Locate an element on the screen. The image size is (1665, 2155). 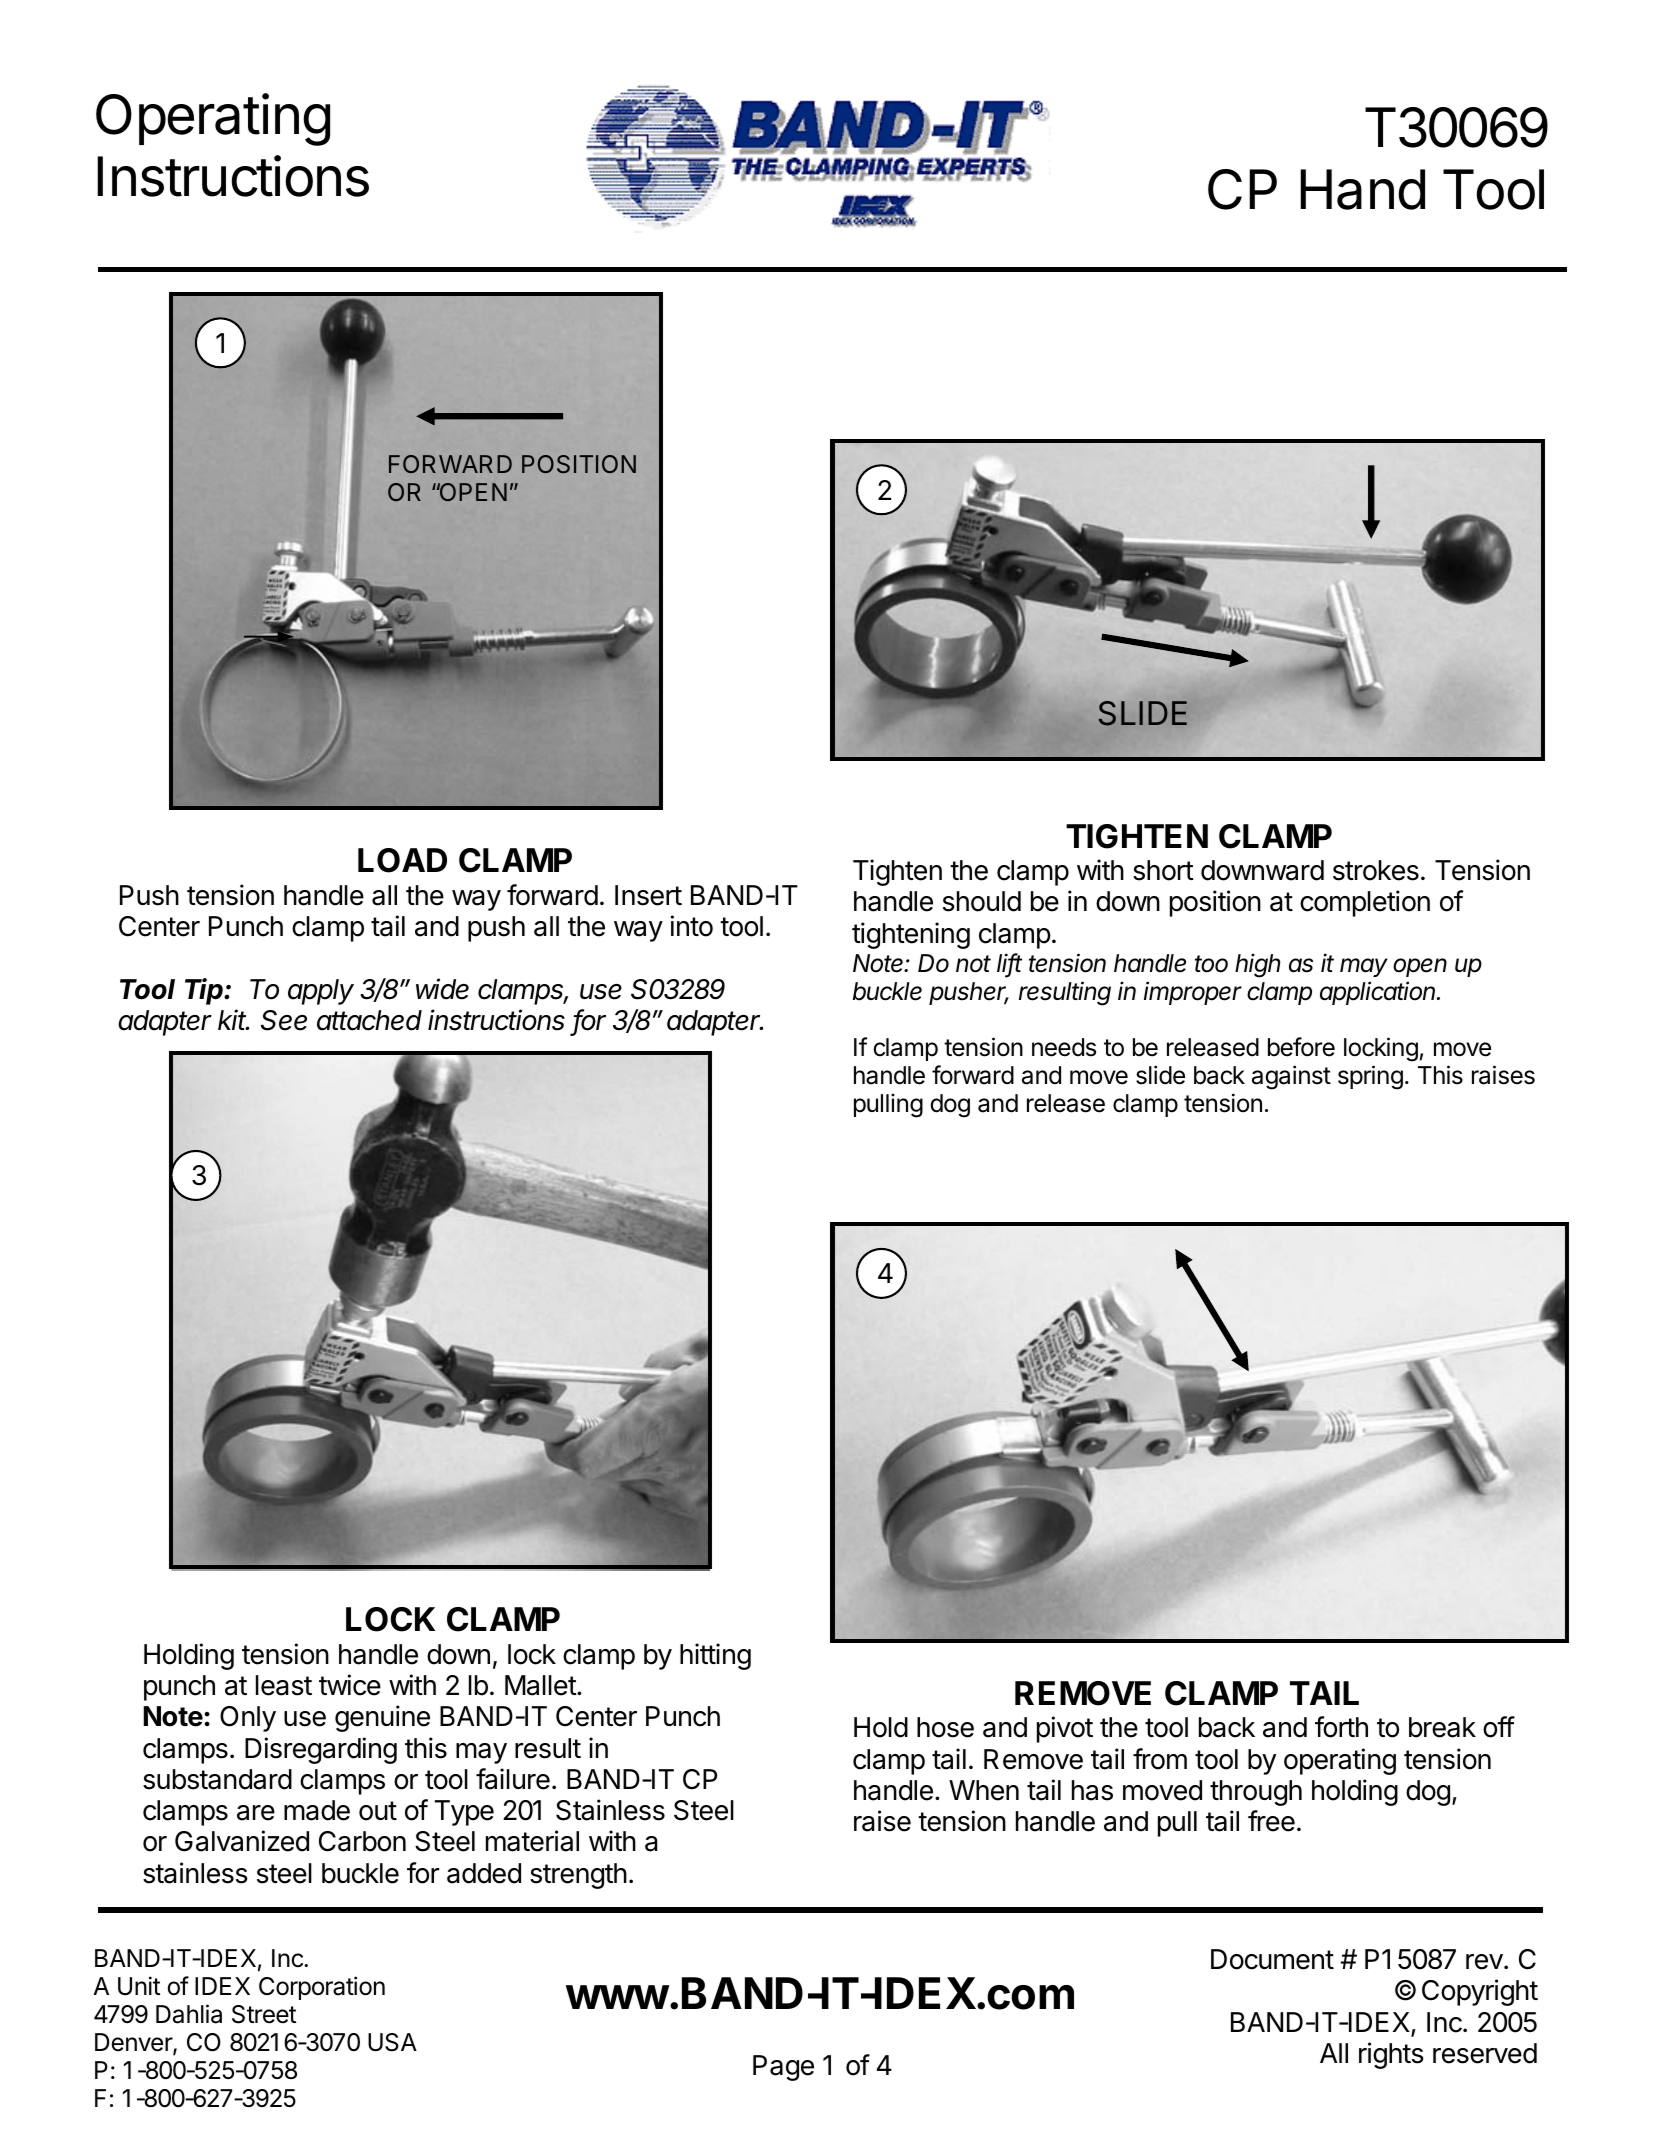
least is located at coordinates (284, 1685).
